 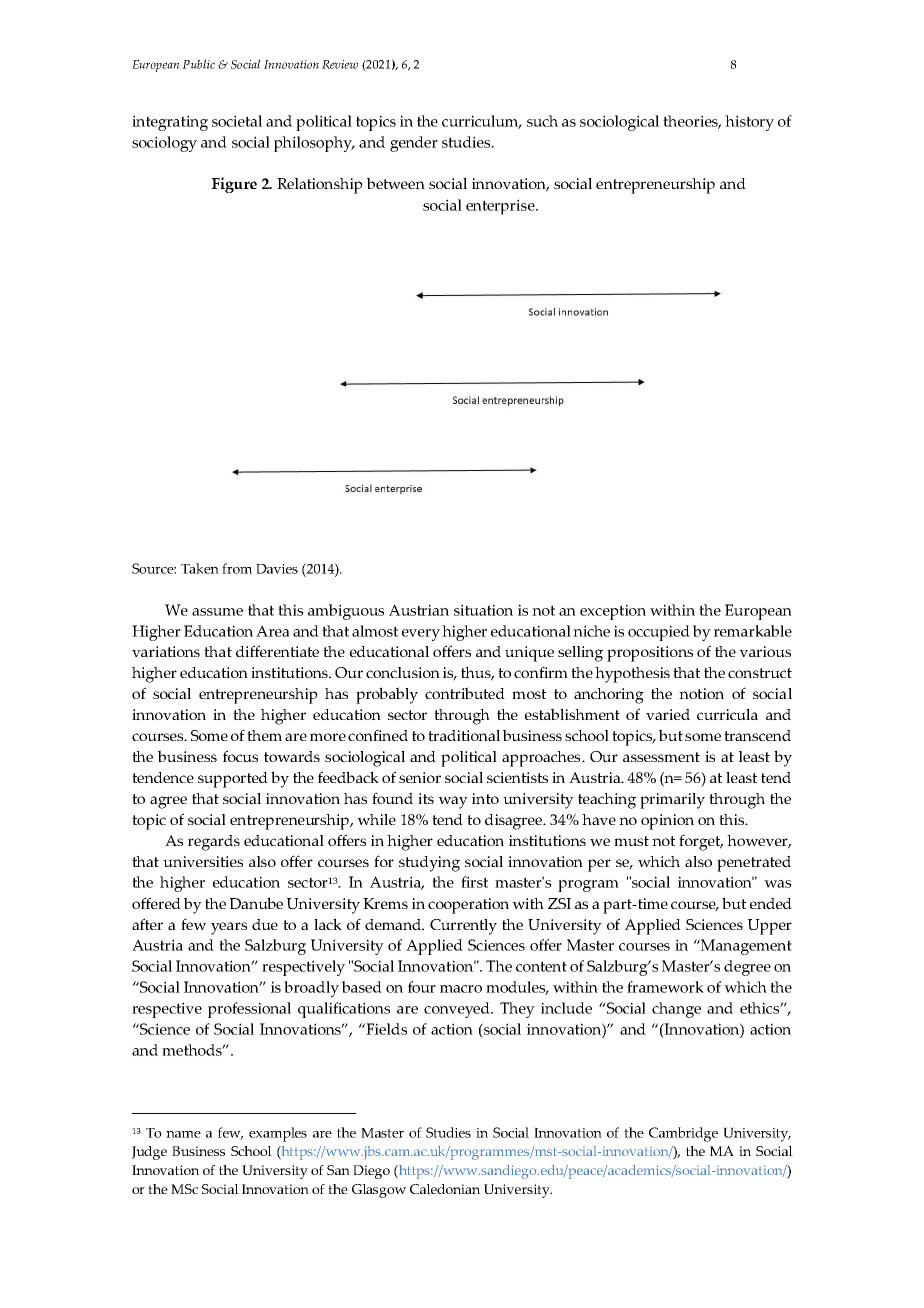 I want to click on gender, so click(x=414, y=144).
